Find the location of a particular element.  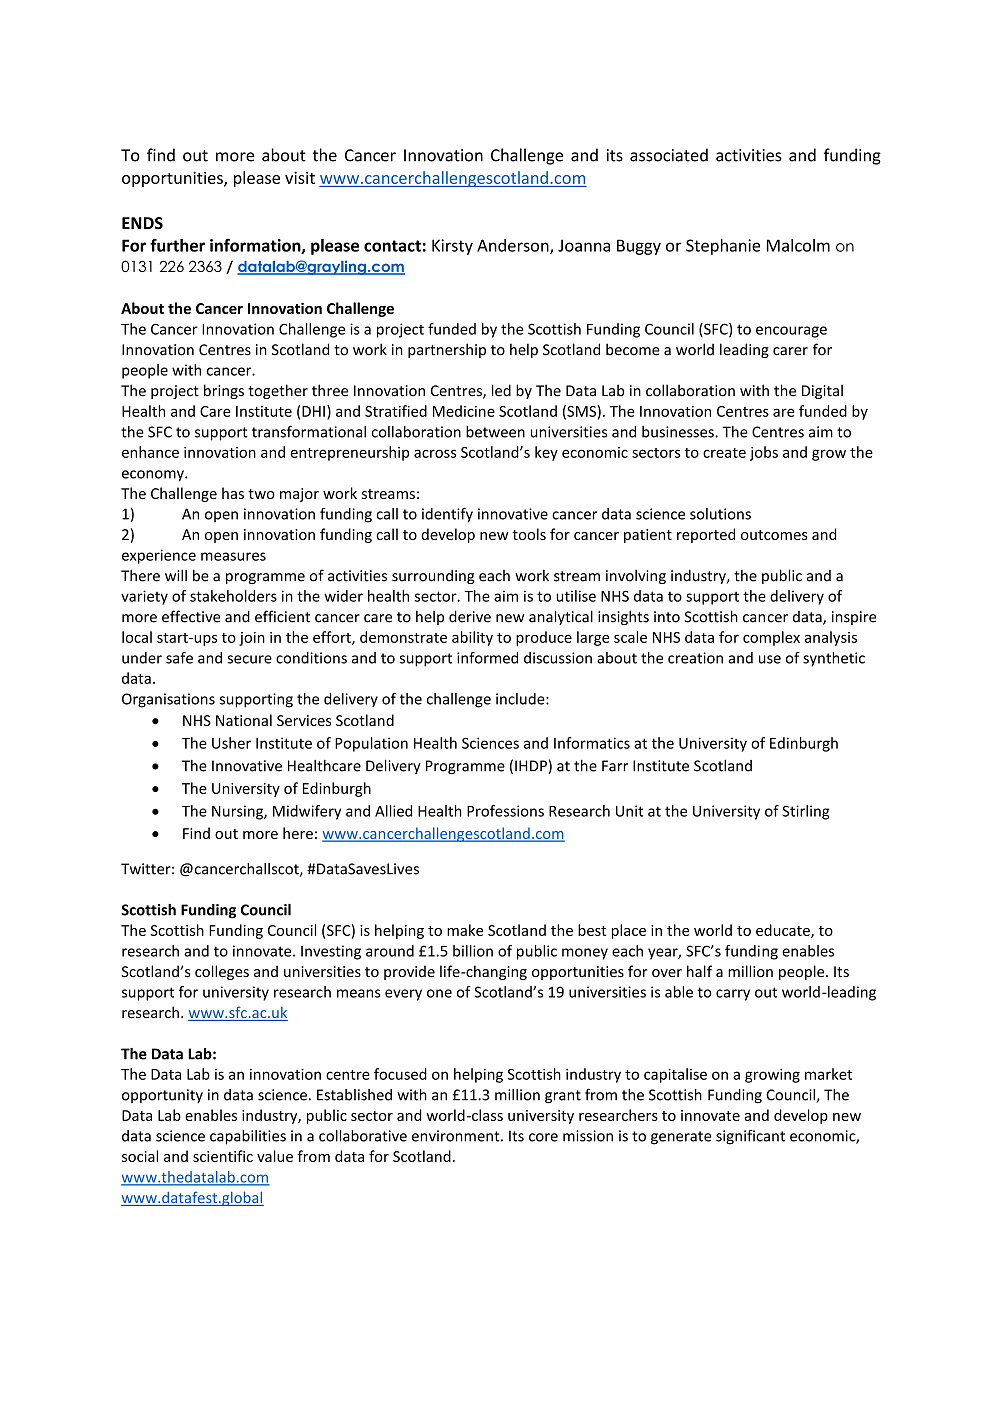

core is located at coordinates (543, 1137).
